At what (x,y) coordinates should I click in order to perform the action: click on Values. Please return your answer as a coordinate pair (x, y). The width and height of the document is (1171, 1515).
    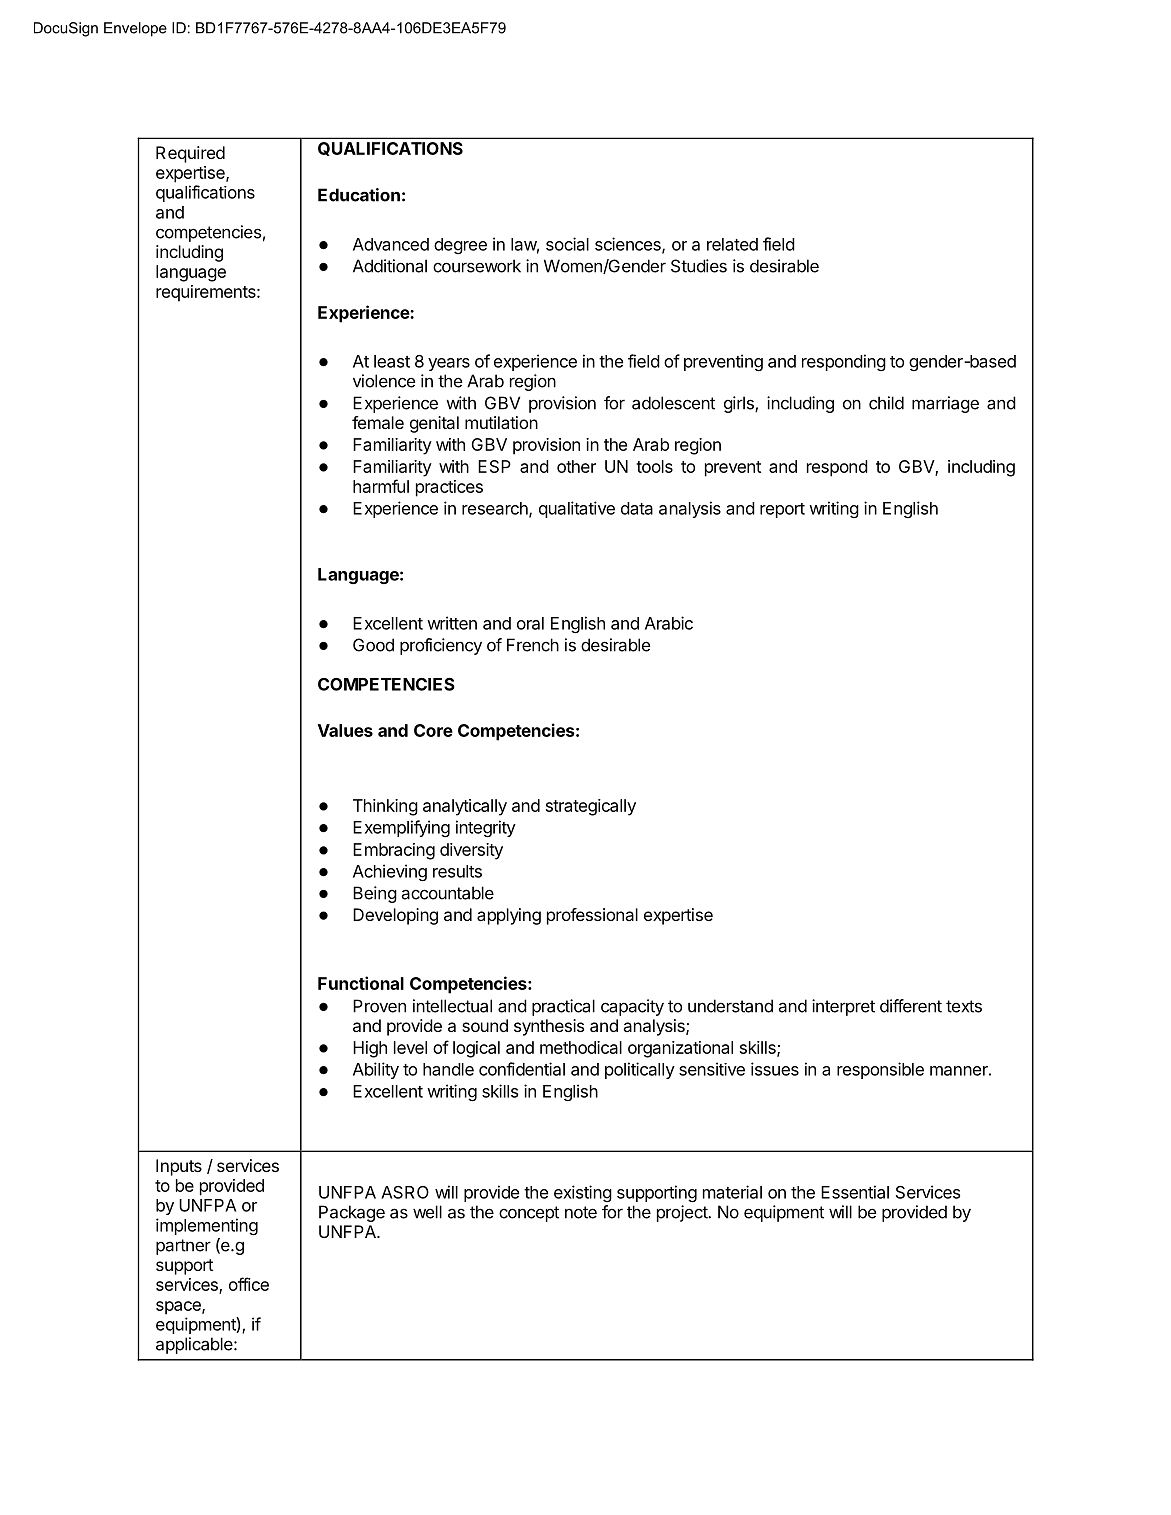
    Looking at the image, I should click on (345, 730).
